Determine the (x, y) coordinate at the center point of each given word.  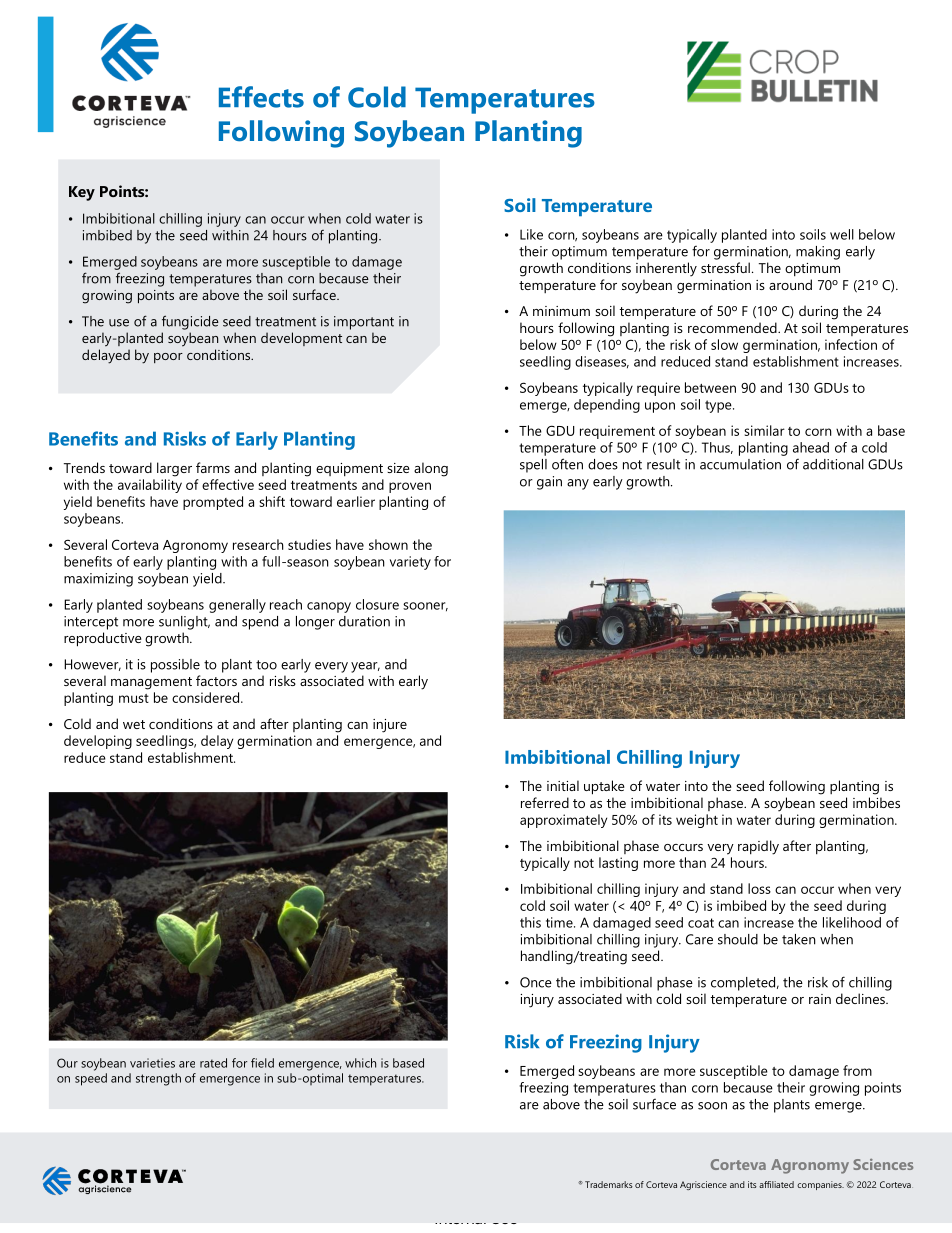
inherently (666, 269)
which (360, 1063)
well (842, 234)
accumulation (740, 464)
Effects (261, 97)
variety (410, 563)
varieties (152, 1063)
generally (237, 606)
